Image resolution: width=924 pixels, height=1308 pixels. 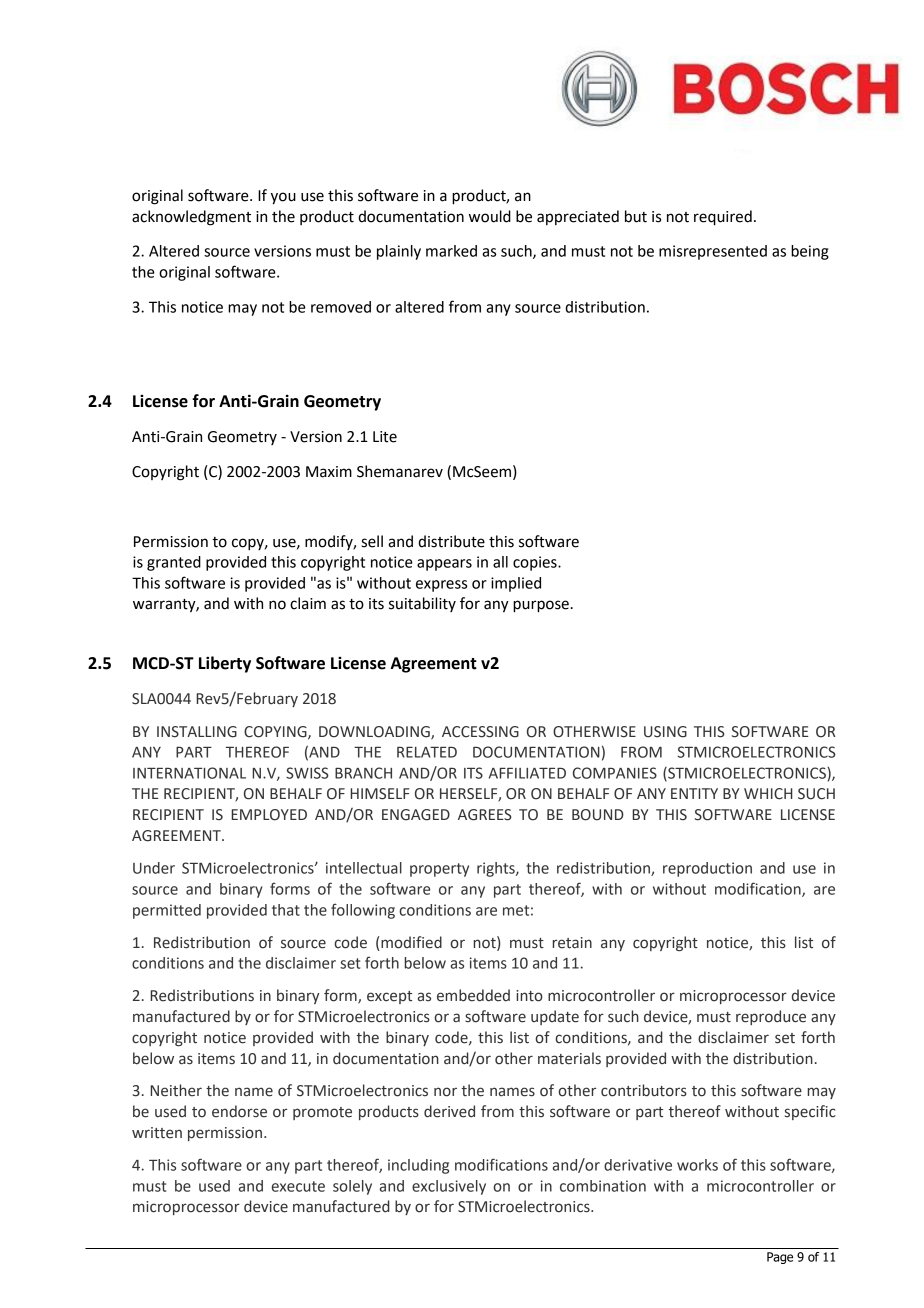 I want to click on required, so click(x=723, y=218).
